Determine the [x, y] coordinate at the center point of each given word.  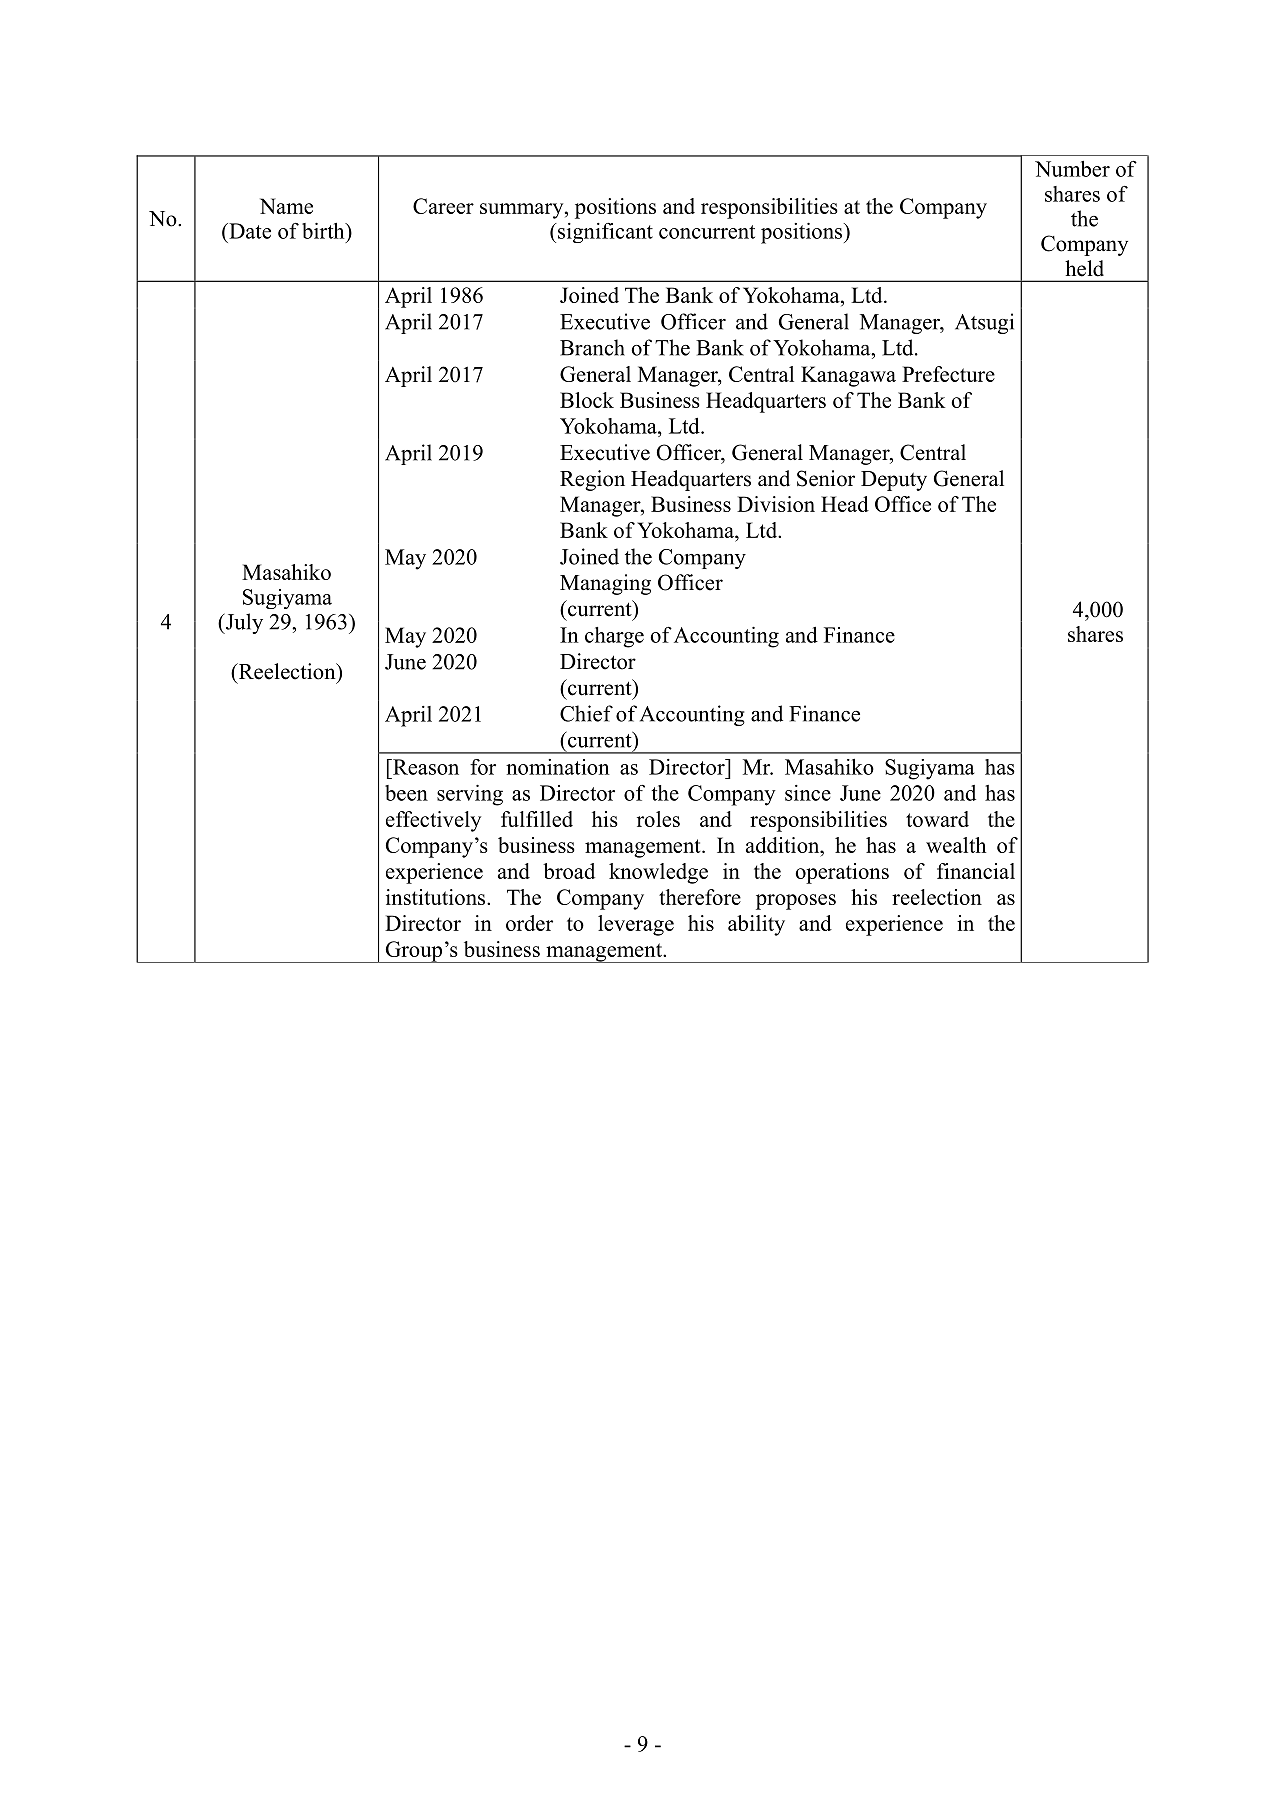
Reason [425, 767]
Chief [586, 713]
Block [587, 400]
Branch [592, 347]
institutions [437, 897]
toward [937, 819]
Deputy [894, 481]
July [243, 623]
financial [976, 871]
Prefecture [948, 374]
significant [604, 233]
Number [1072, 169]
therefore [700, 897]
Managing [605, 584]
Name [286, 206]
